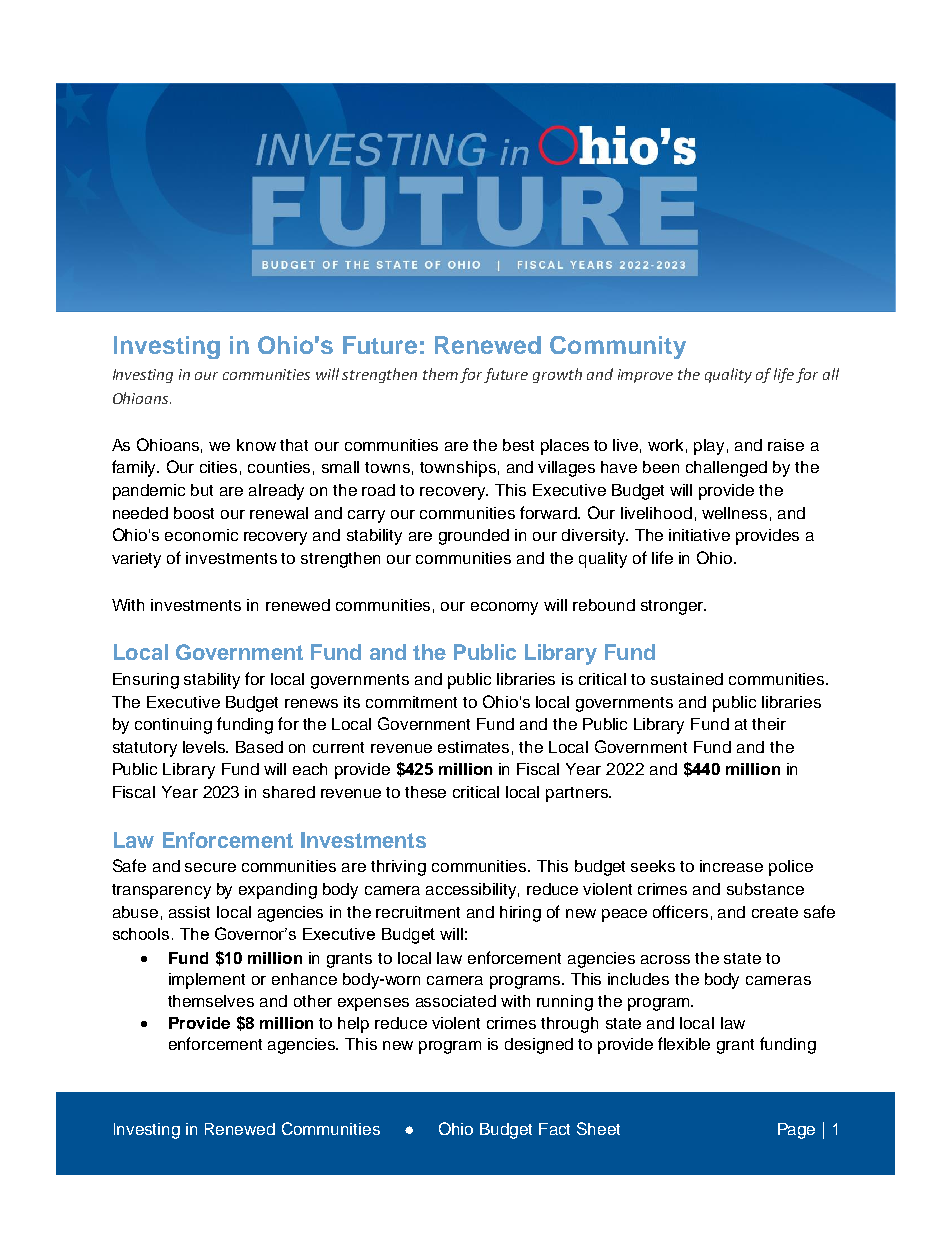  I want to click on growth, so click(557, 375).
